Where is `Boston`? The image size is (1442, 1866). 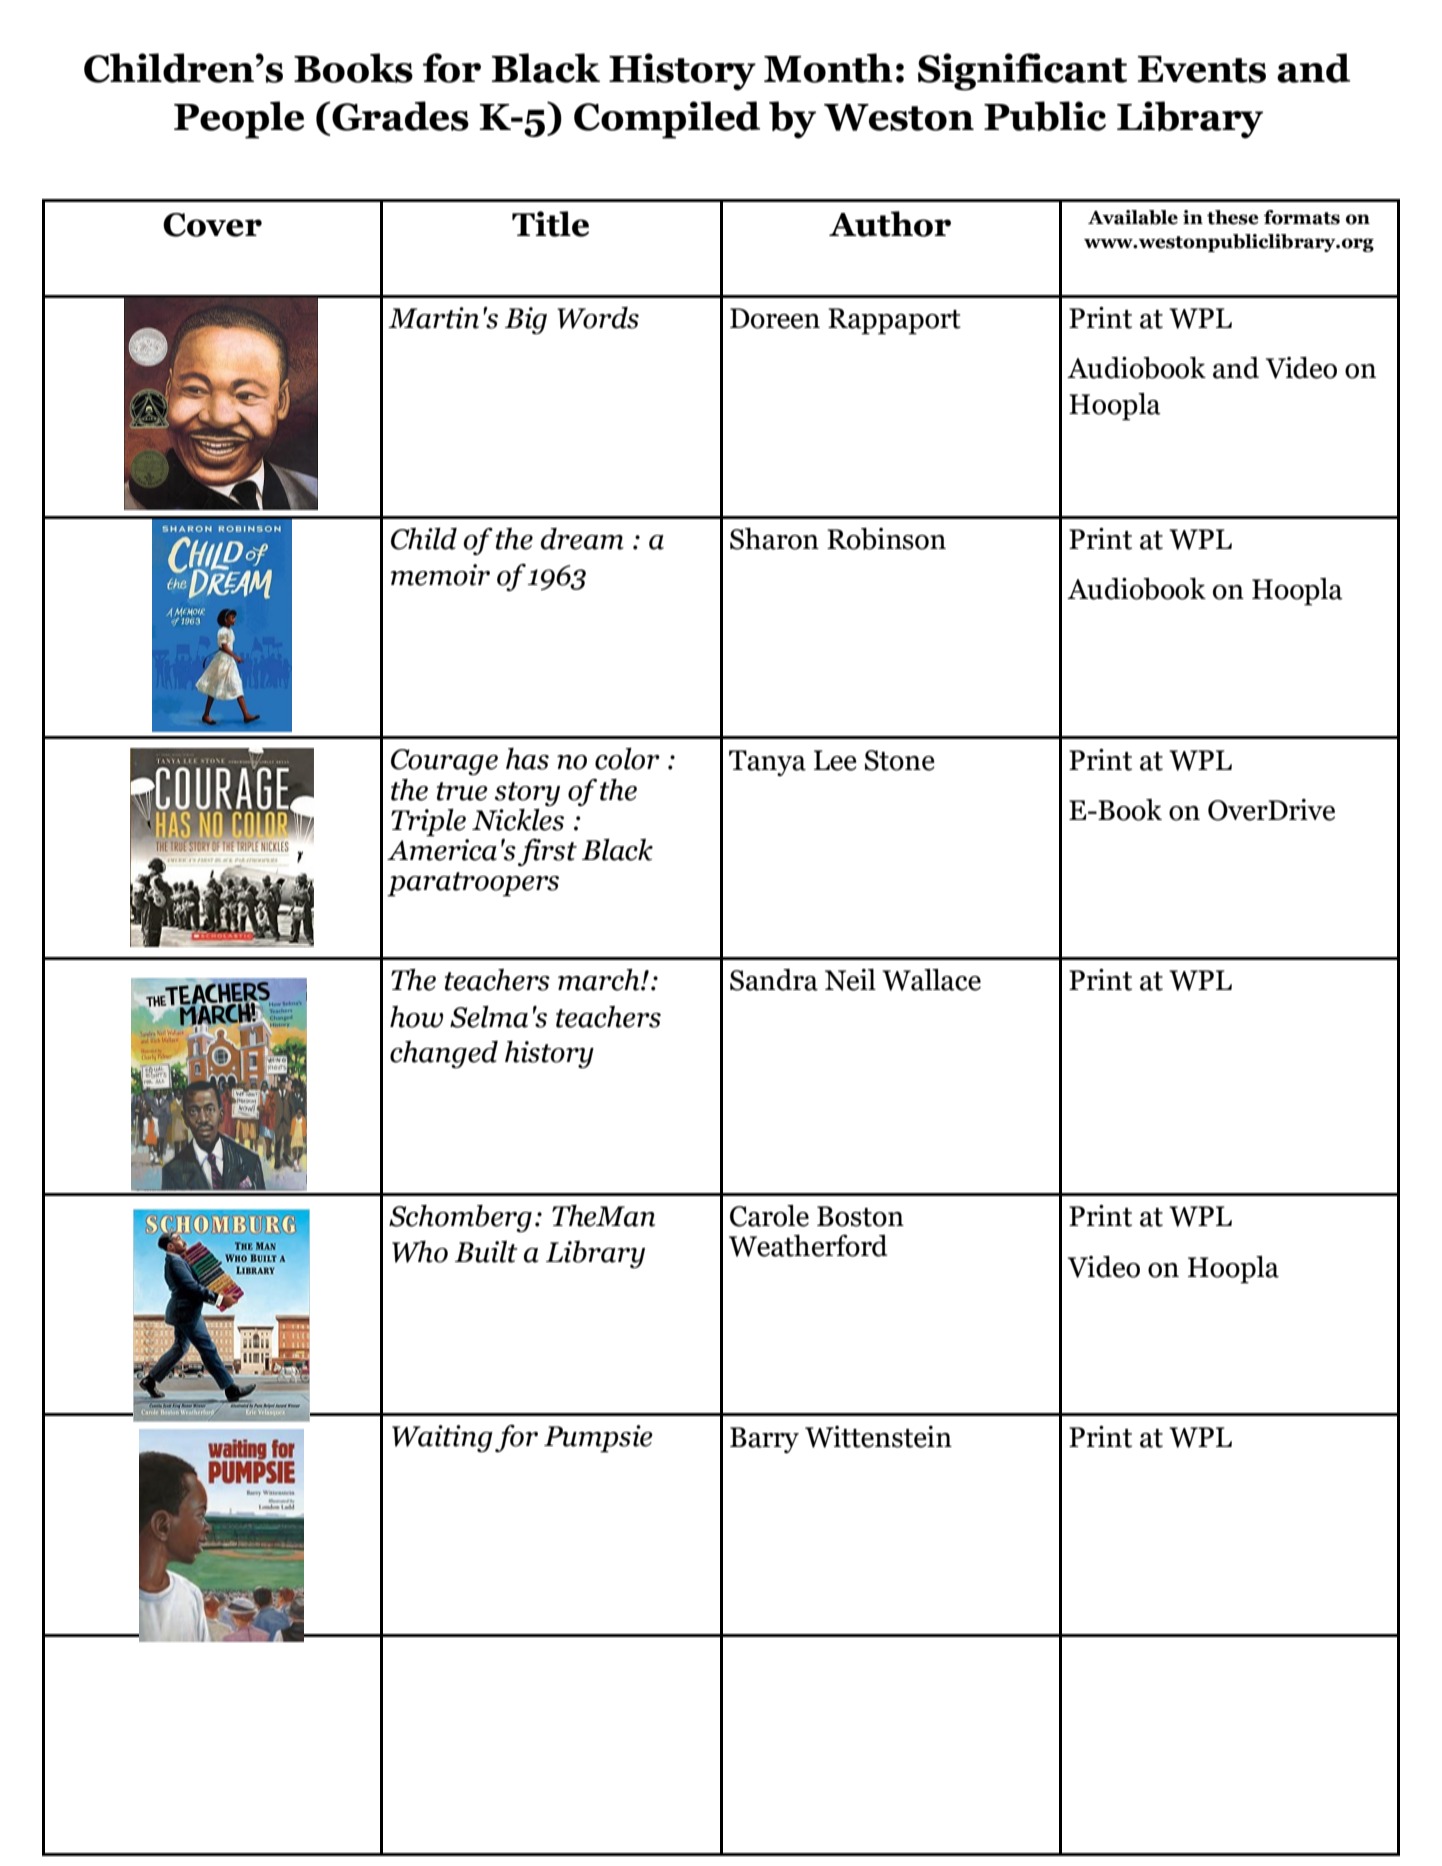 Boston is located at coordinates (860, 1216).
